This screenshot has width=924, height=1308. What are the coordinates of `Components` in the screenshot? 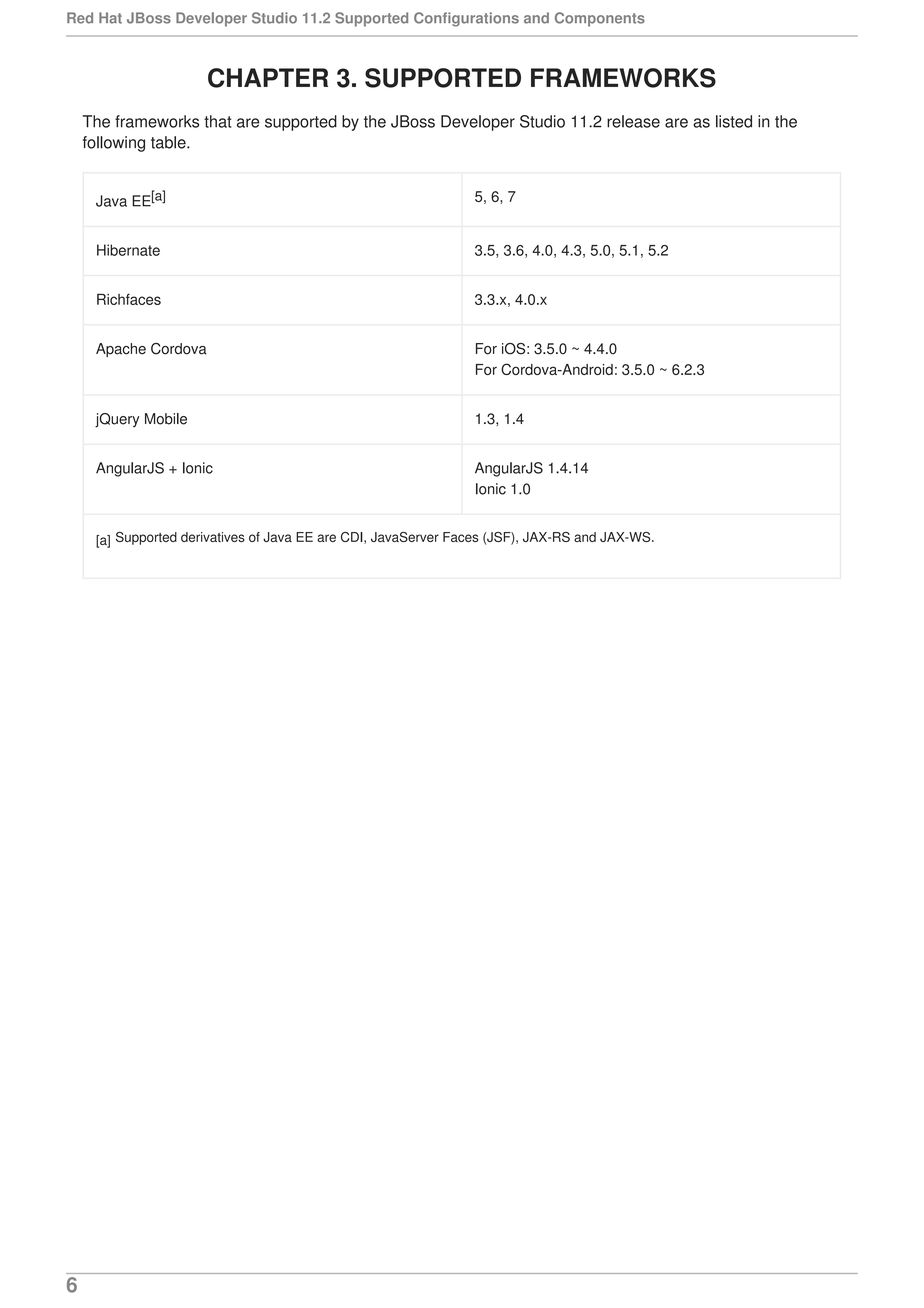 It's located at (600, 19).
